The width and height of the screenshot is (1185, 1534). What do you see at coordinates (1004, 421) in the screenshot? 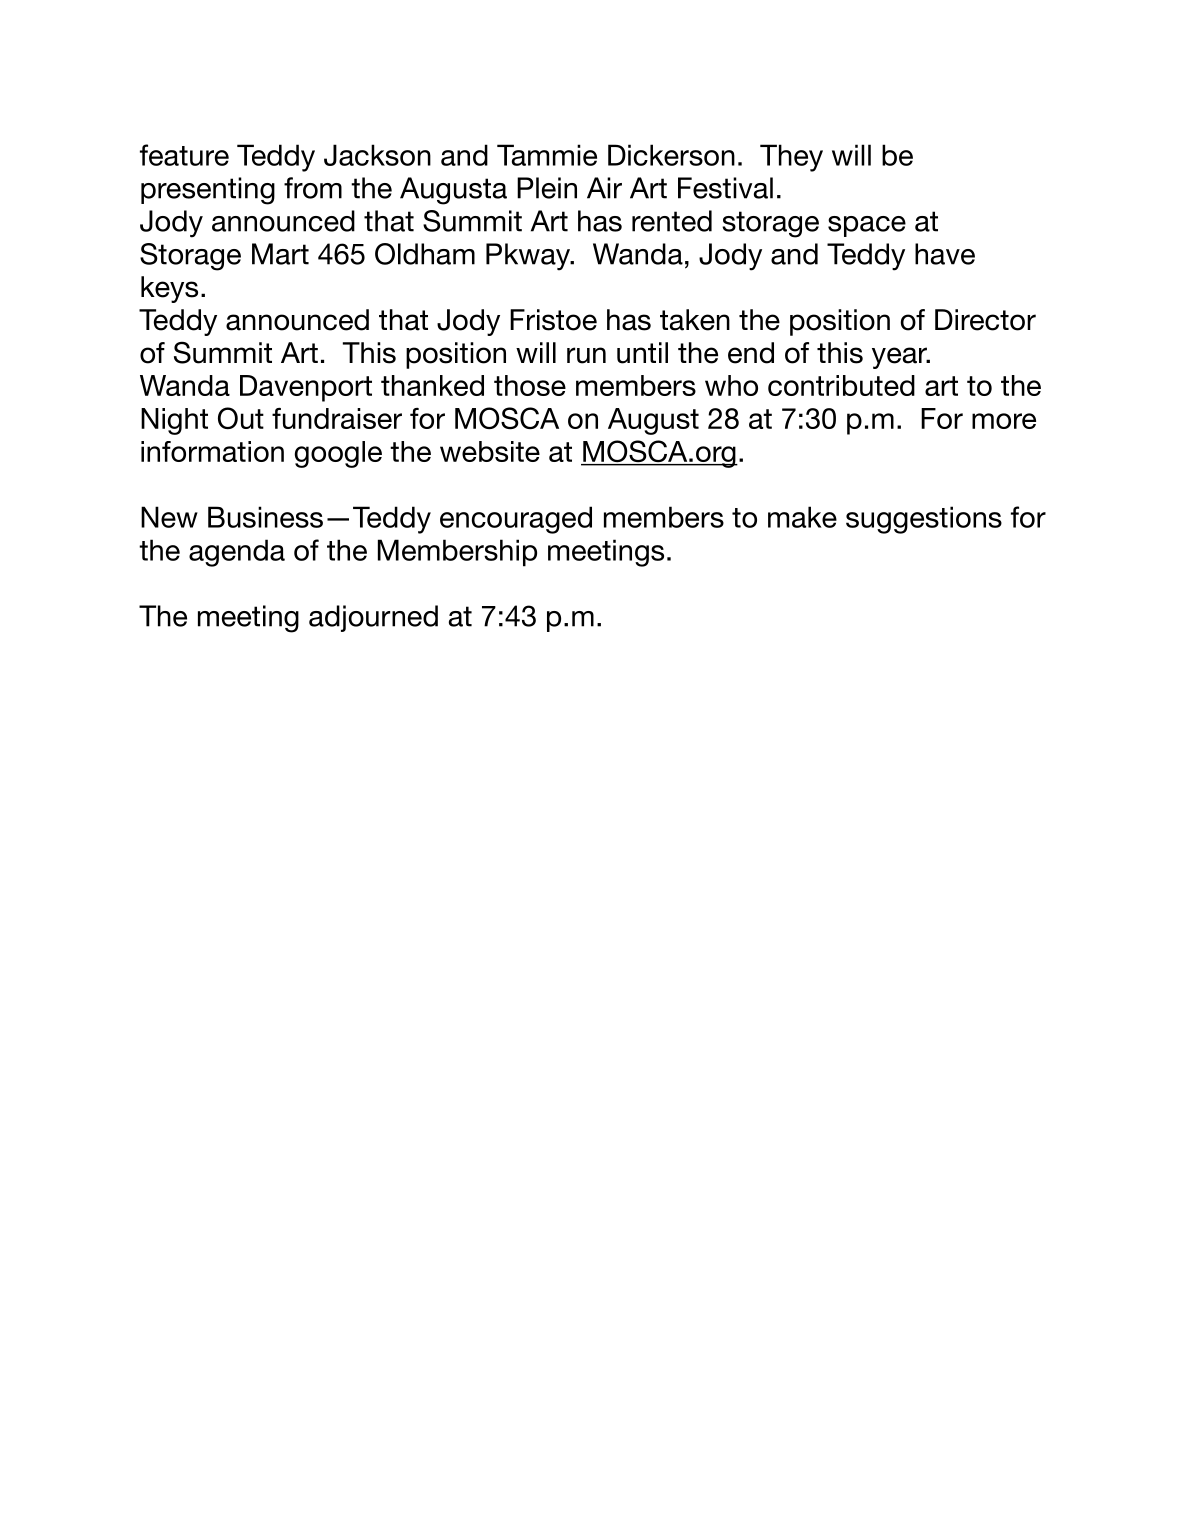
I see `more` at bounding box center [1004, 421].
